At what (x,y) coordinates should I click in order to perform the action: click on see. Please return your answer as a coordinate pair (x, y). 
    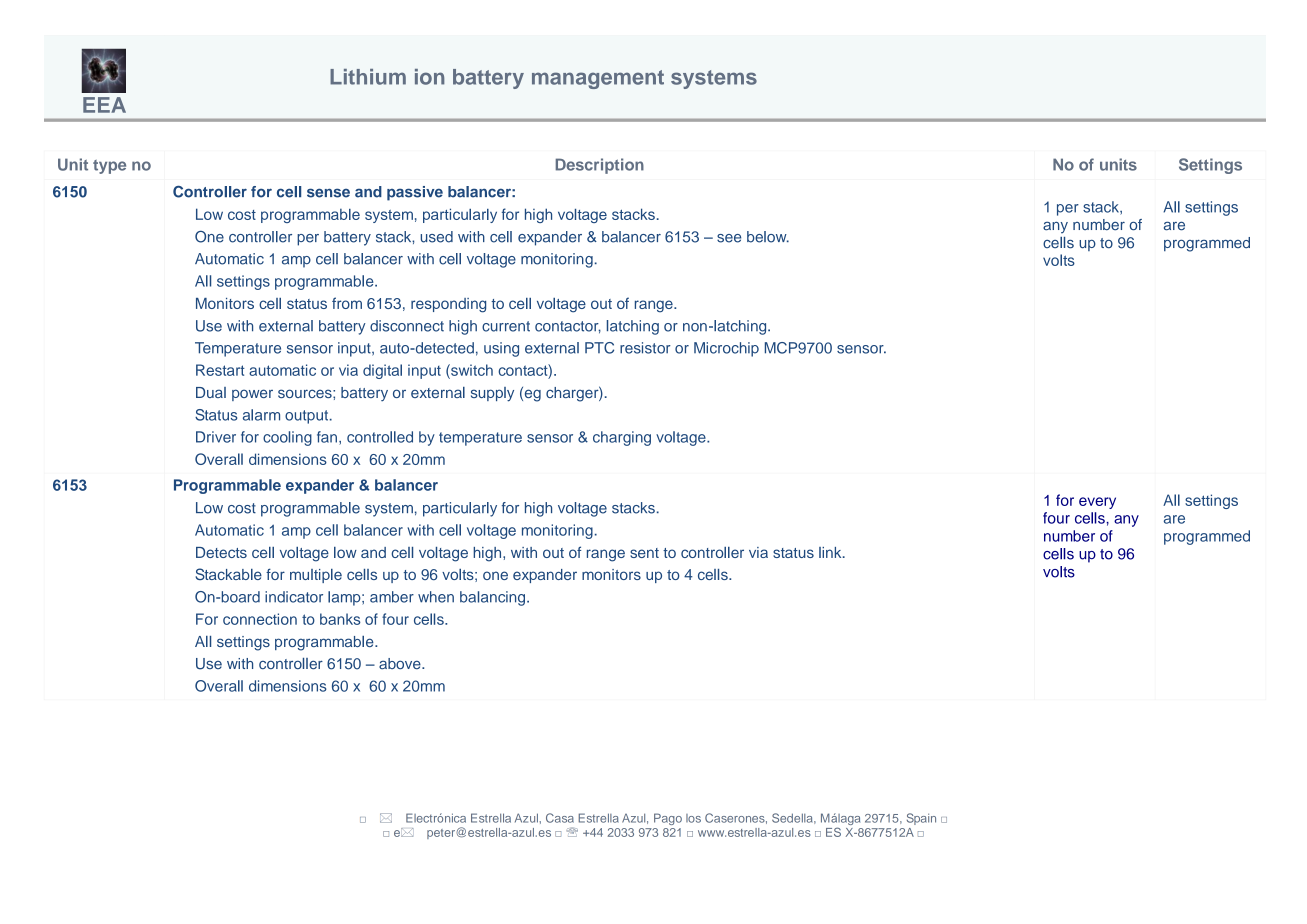
    Looking at the image, I should click on (729, 238).
